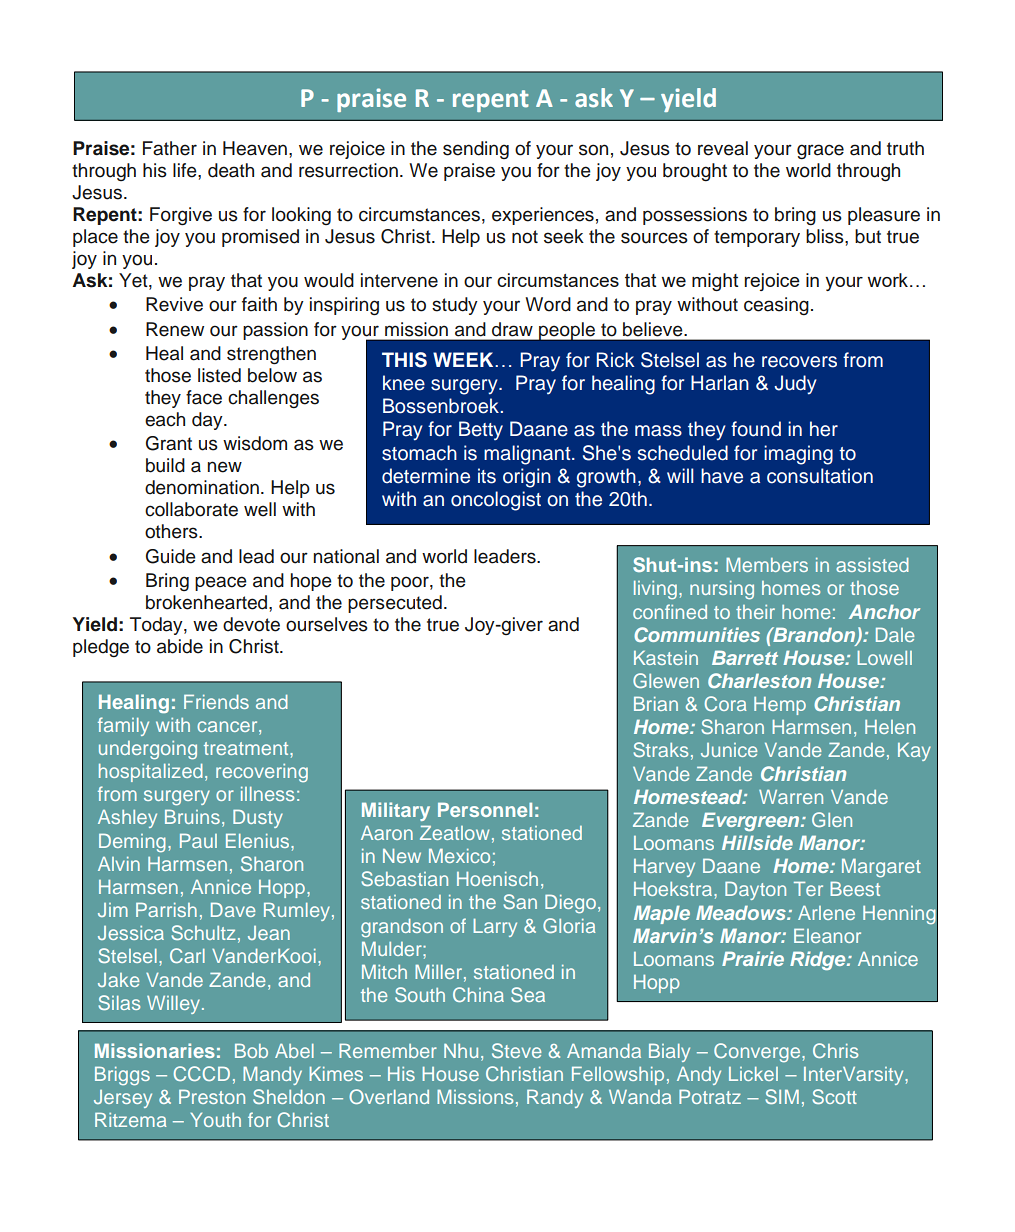 This screenshot has width=1015, height=1232. Describe the element at coordinates (204, 397) in the screenshot. I see `face` at that location.
